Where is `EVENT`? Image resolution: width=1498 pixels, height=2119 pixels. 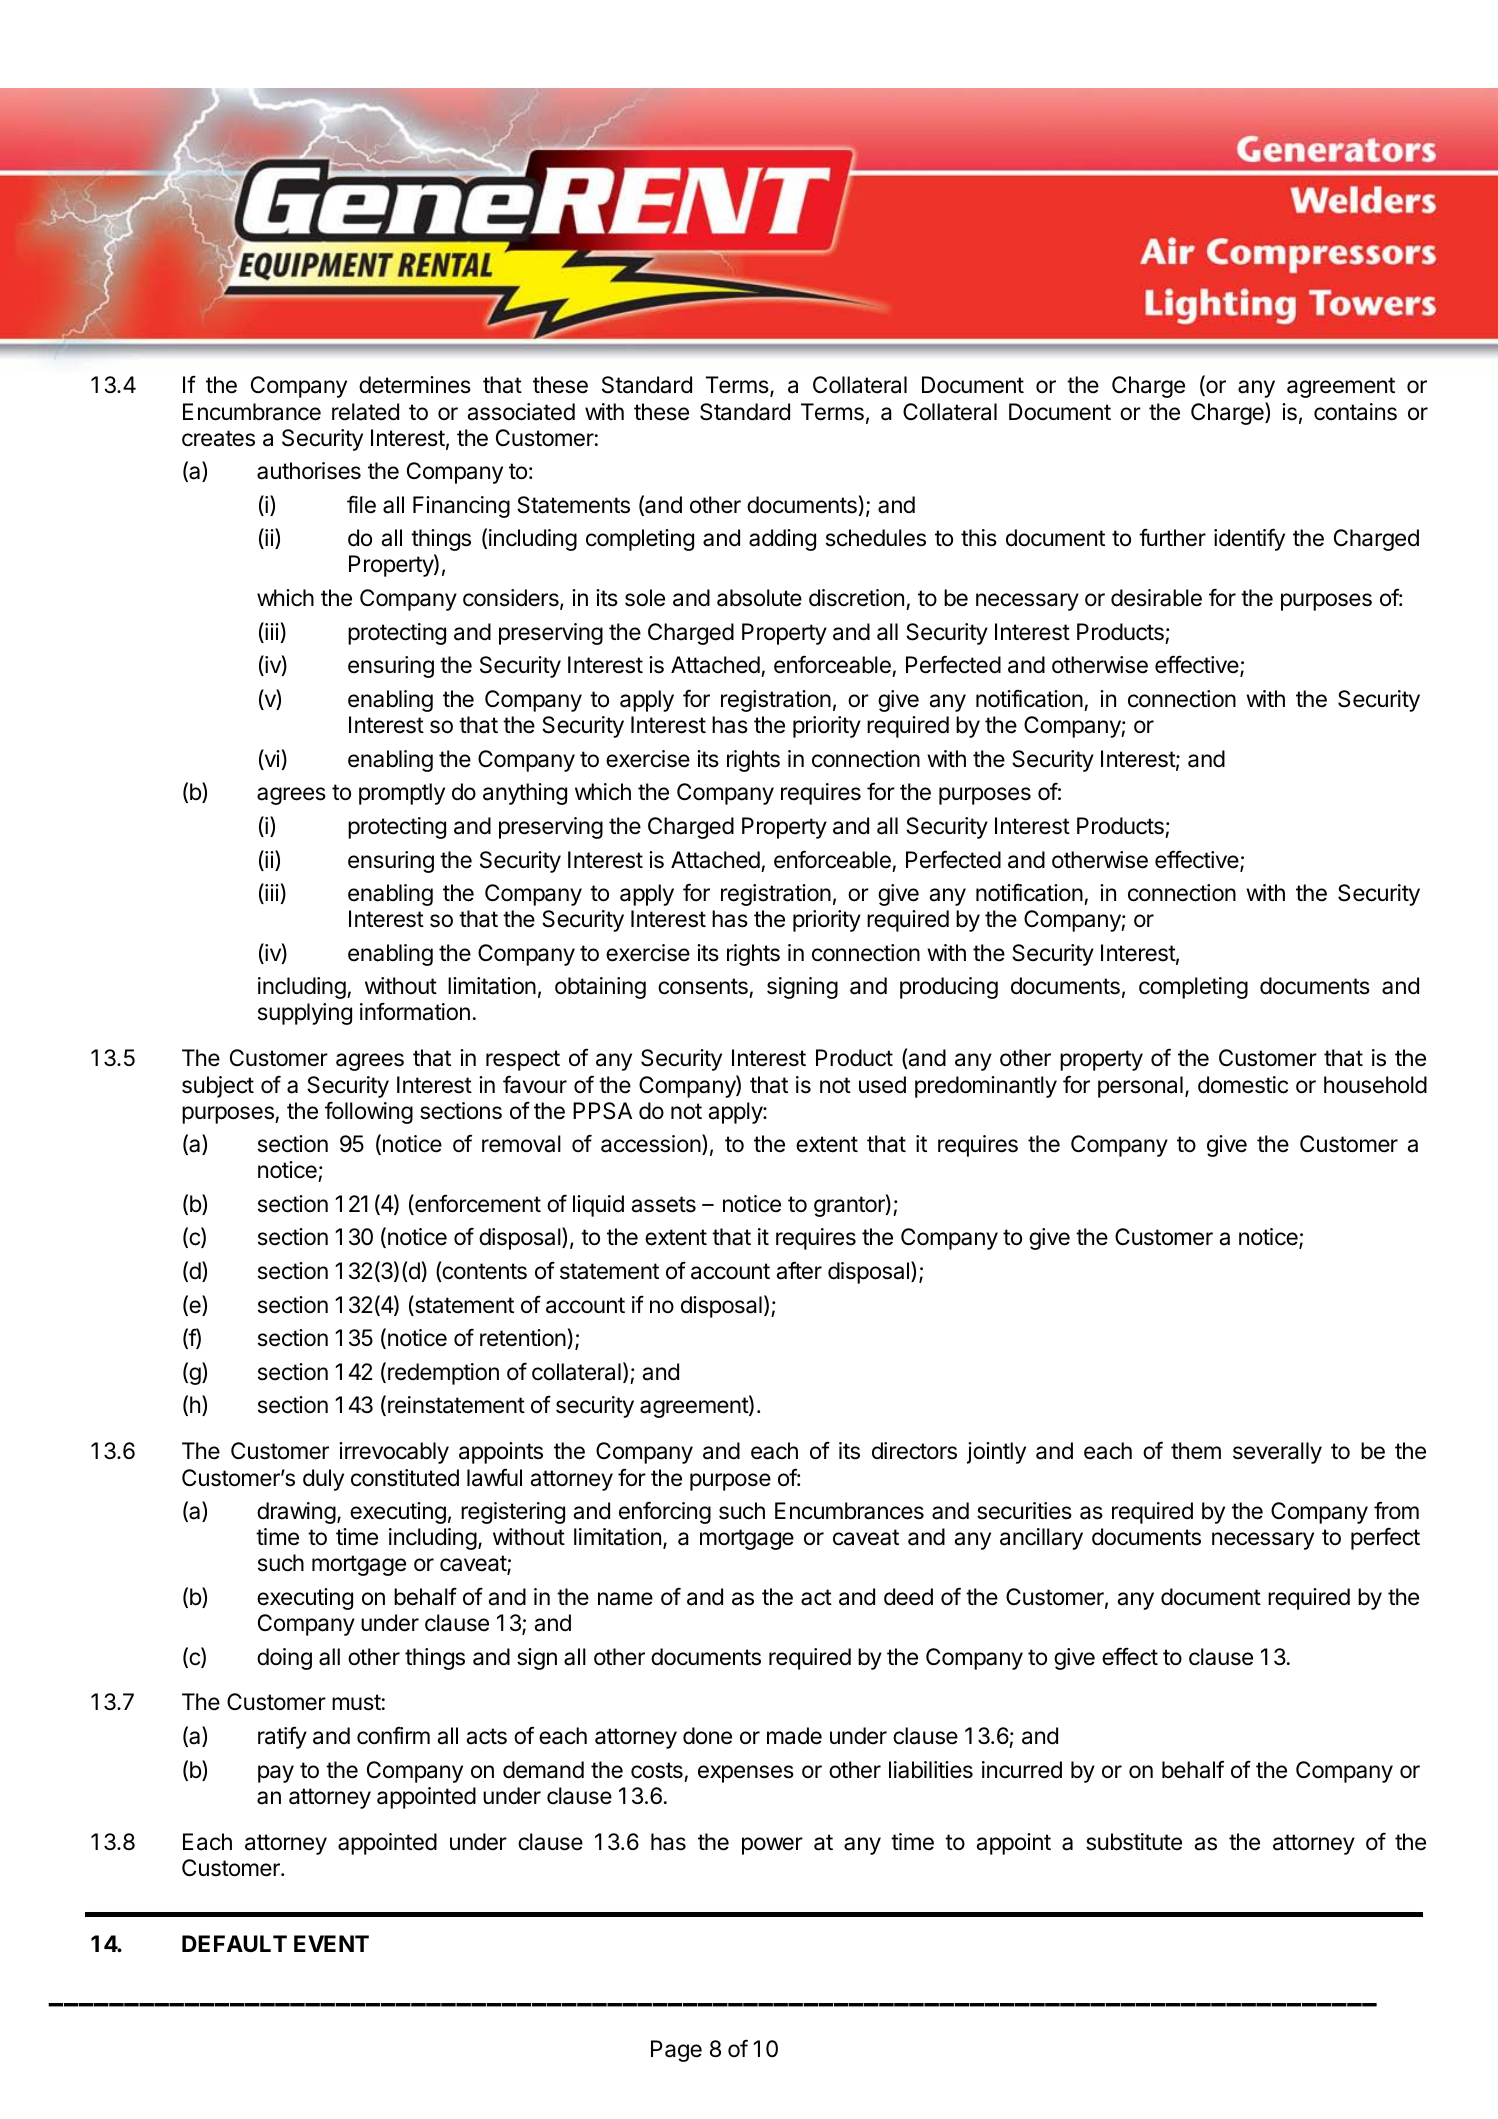
EVENT is located at coordinates (331, 1943).
